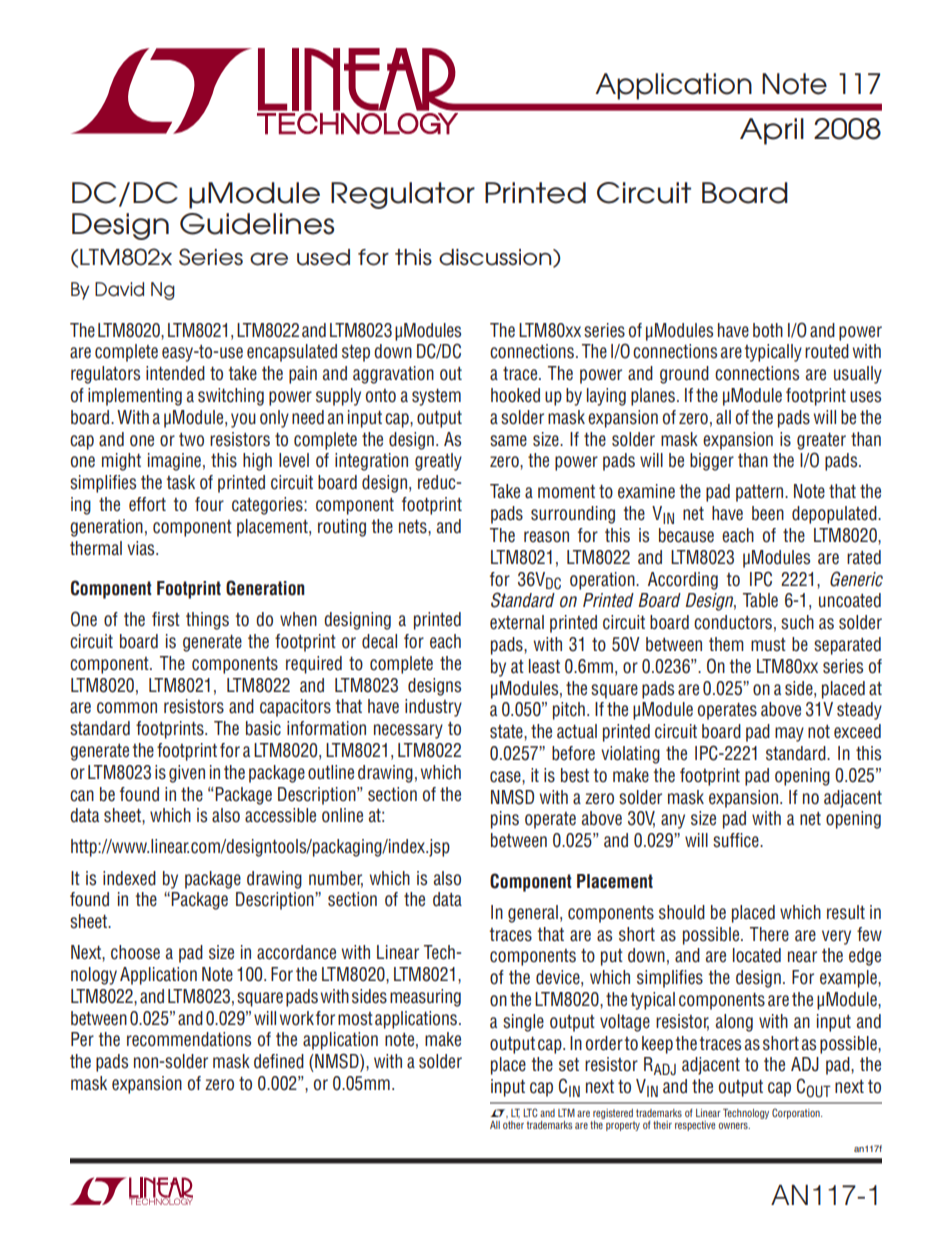 The width and height of the screenshot is (952, 1233). I want to click on recommendations, so click(189, 1039).
